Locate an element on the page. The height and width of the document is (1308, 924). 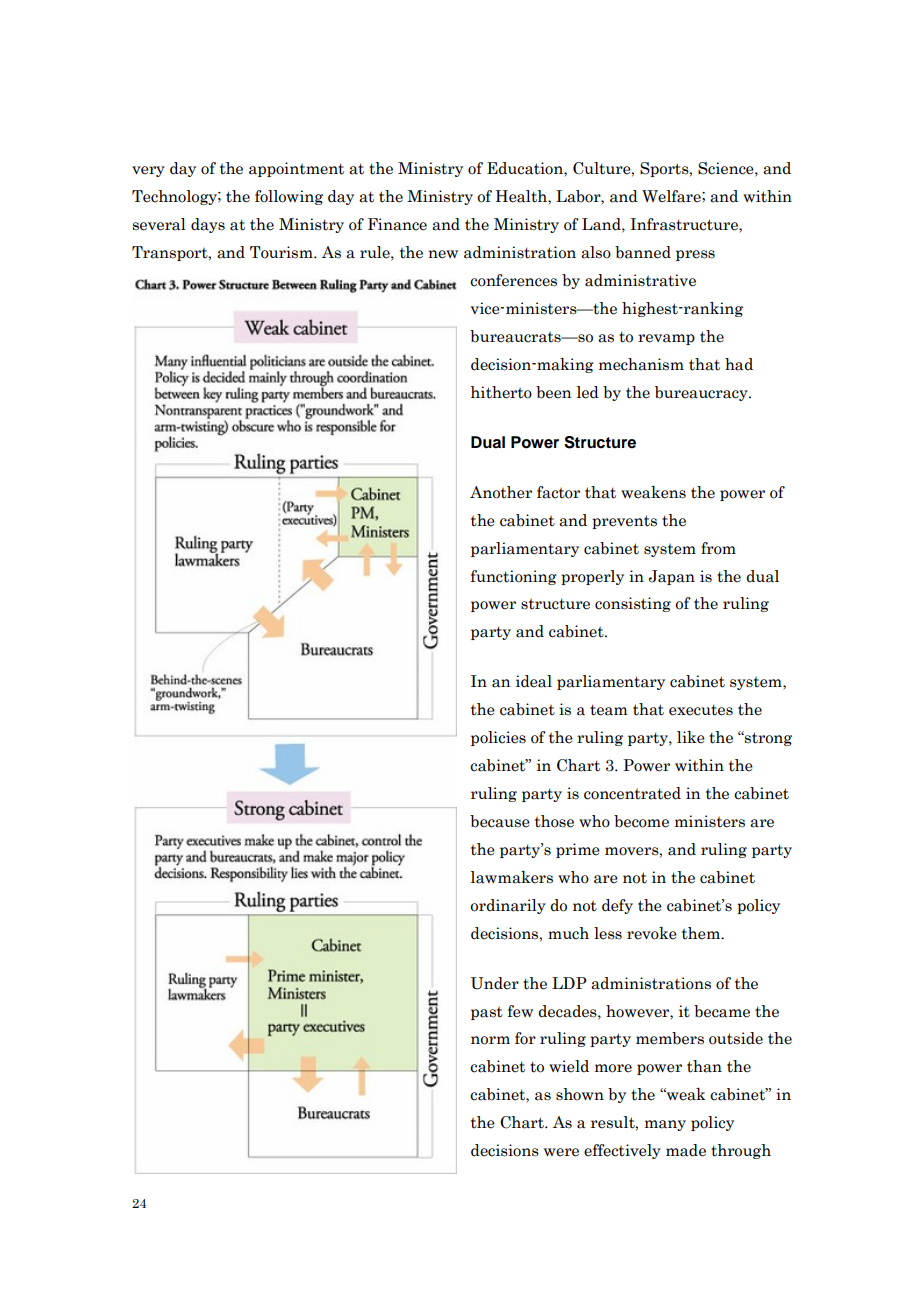
were is located at coordinates (561, 1152).
